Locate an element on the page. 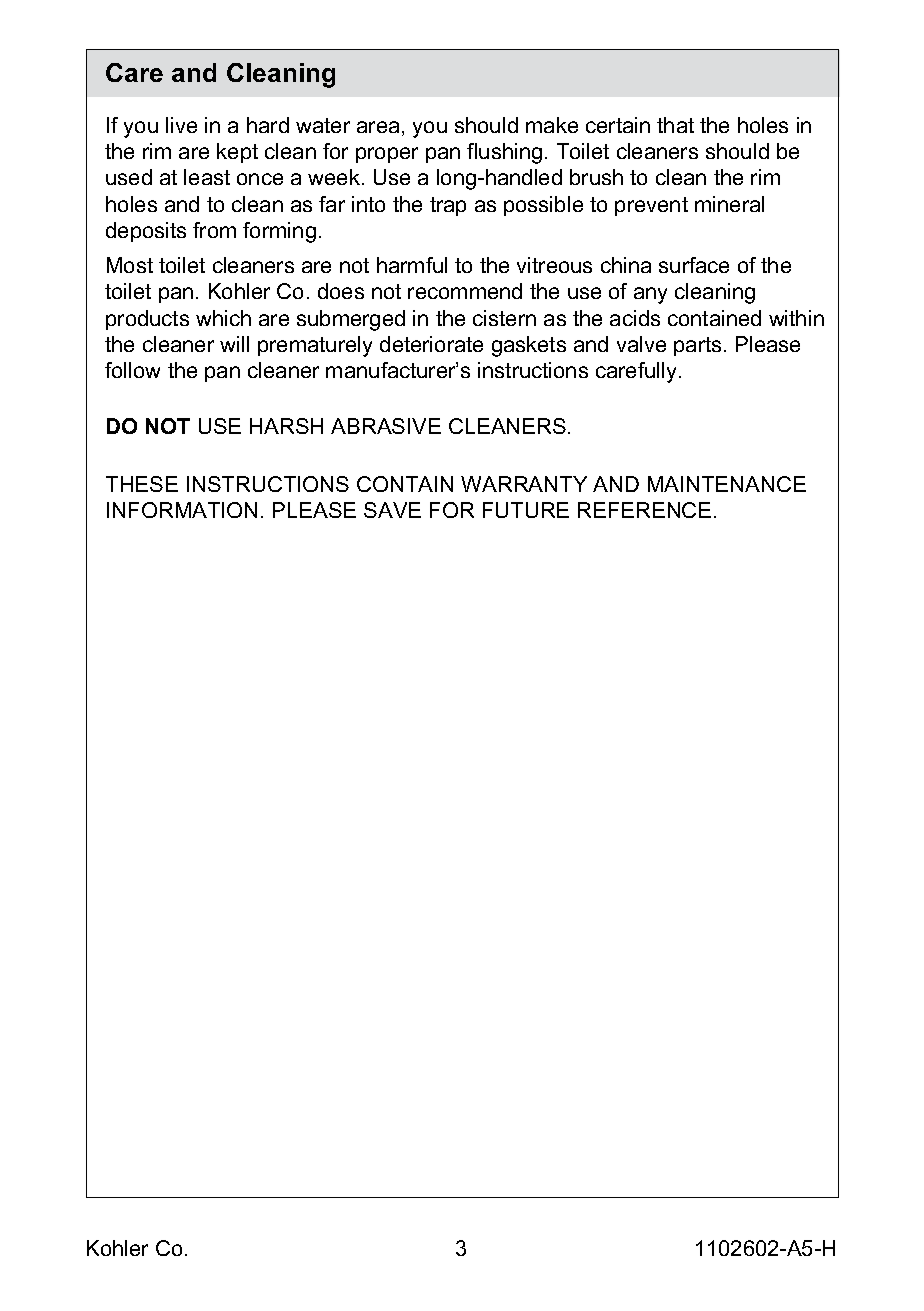 Image resolution: width=924 pixels, height=1311 pixels. parts is located at coordinates (697, 346).
